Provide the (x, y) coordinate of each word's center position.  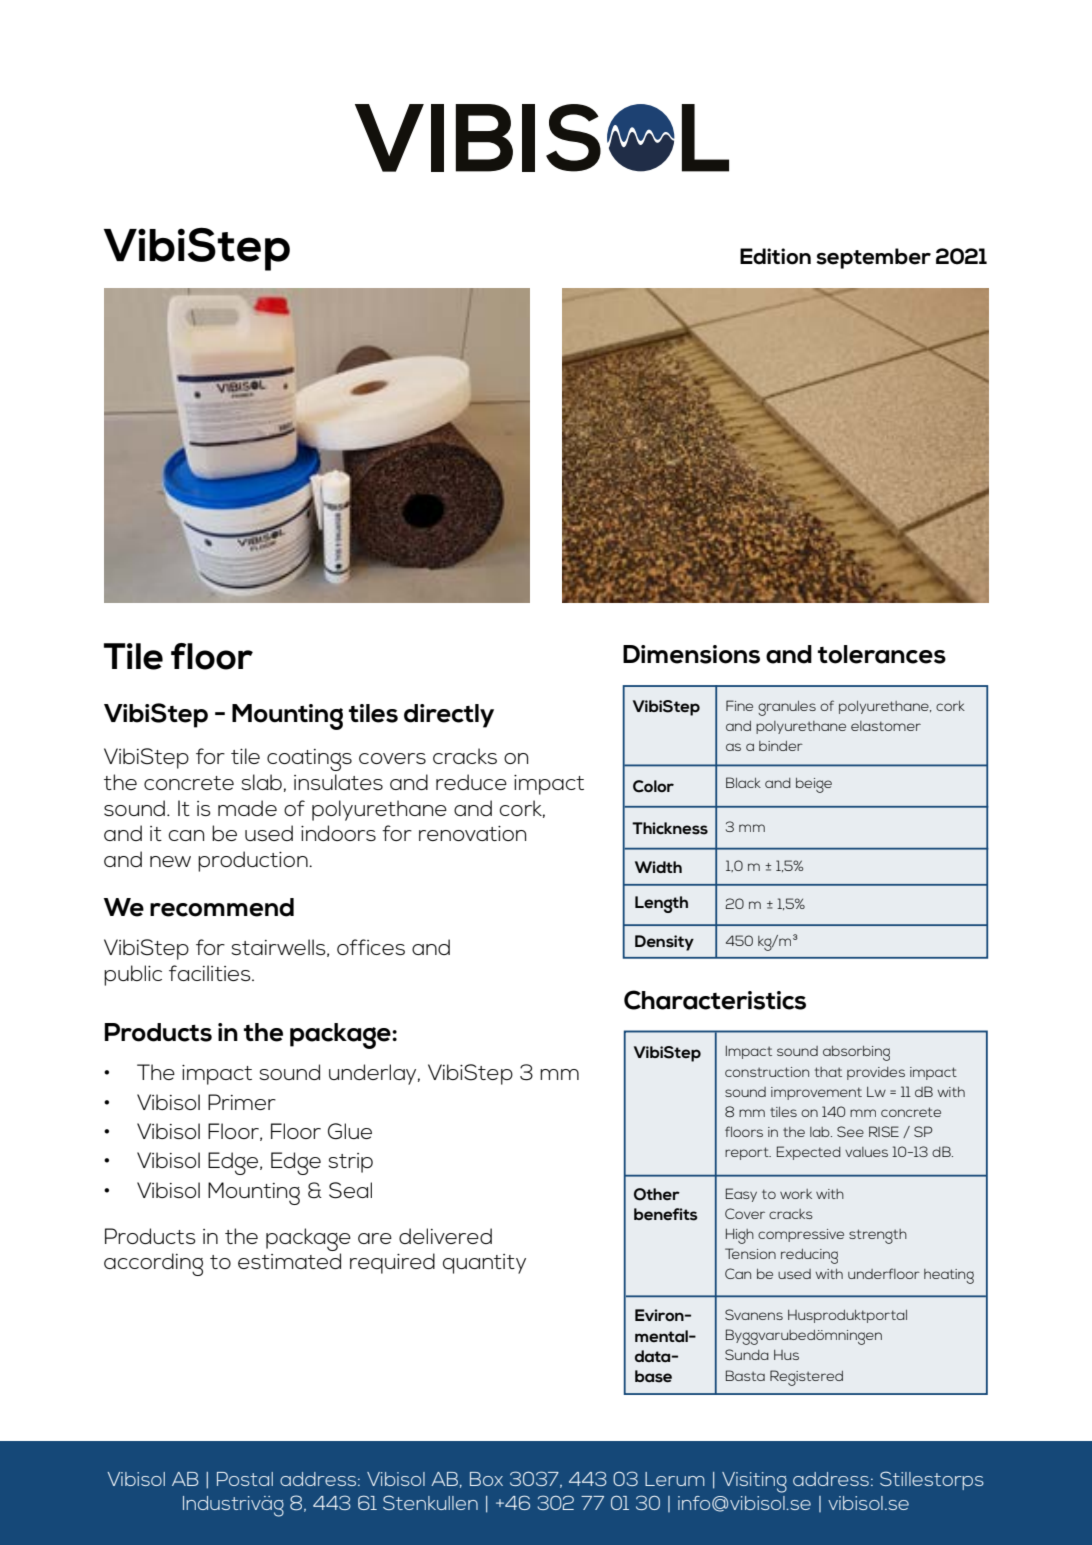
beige (814, 785)
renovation (472, 833)
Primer (242, 1102)
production (254, 861)
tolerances (882, 654)
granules (787, 708)
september (873, 258)
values (866, 1152)
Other (657, 1194)
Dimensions (691, 654)
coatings (309, 760)
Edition (775, 256)
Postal (245, 1479)
